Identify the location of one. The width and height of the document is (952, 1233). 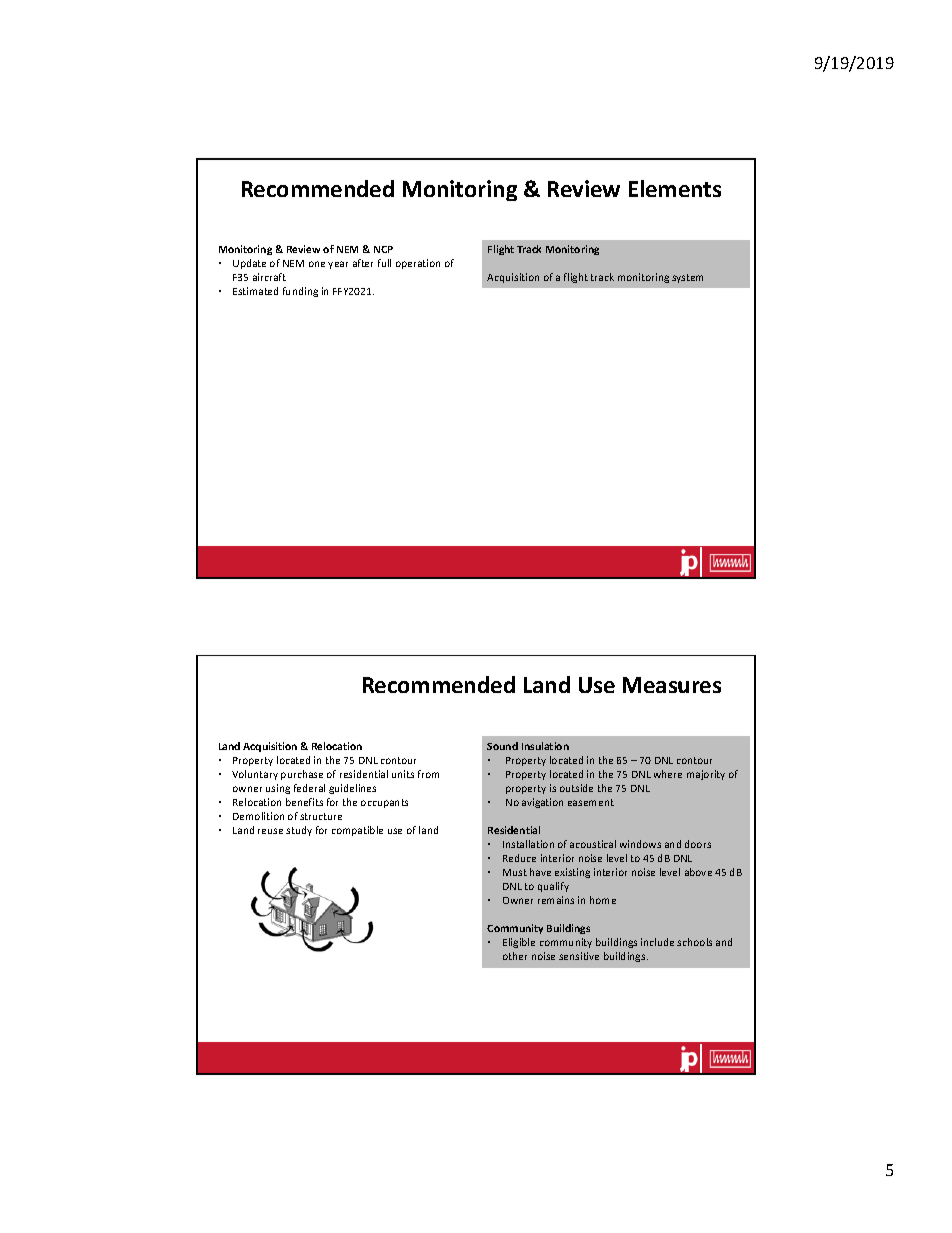
(317, 264).
